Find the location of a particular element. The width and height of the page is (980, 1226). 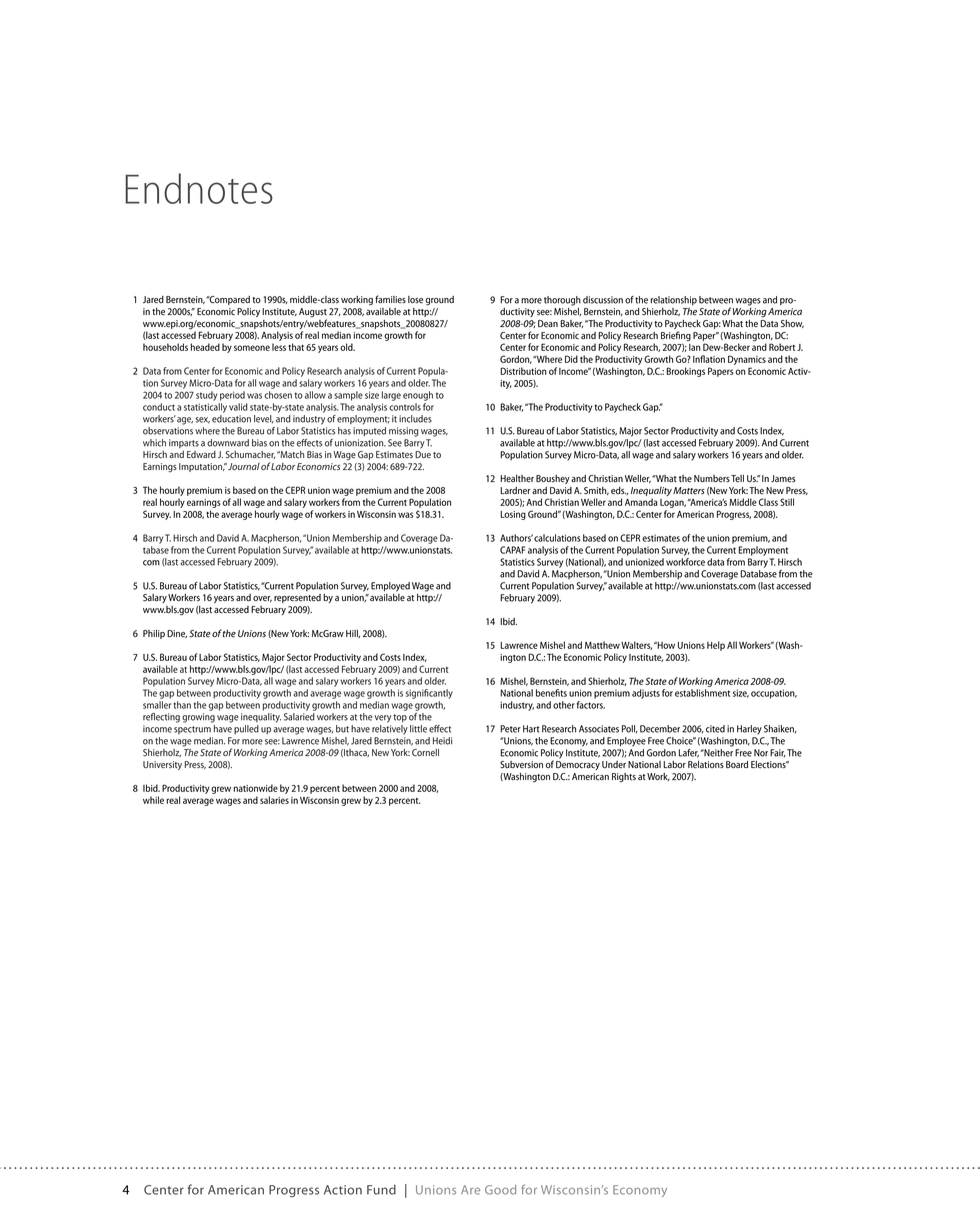

Subversion is located at coordinates (521, 764).
